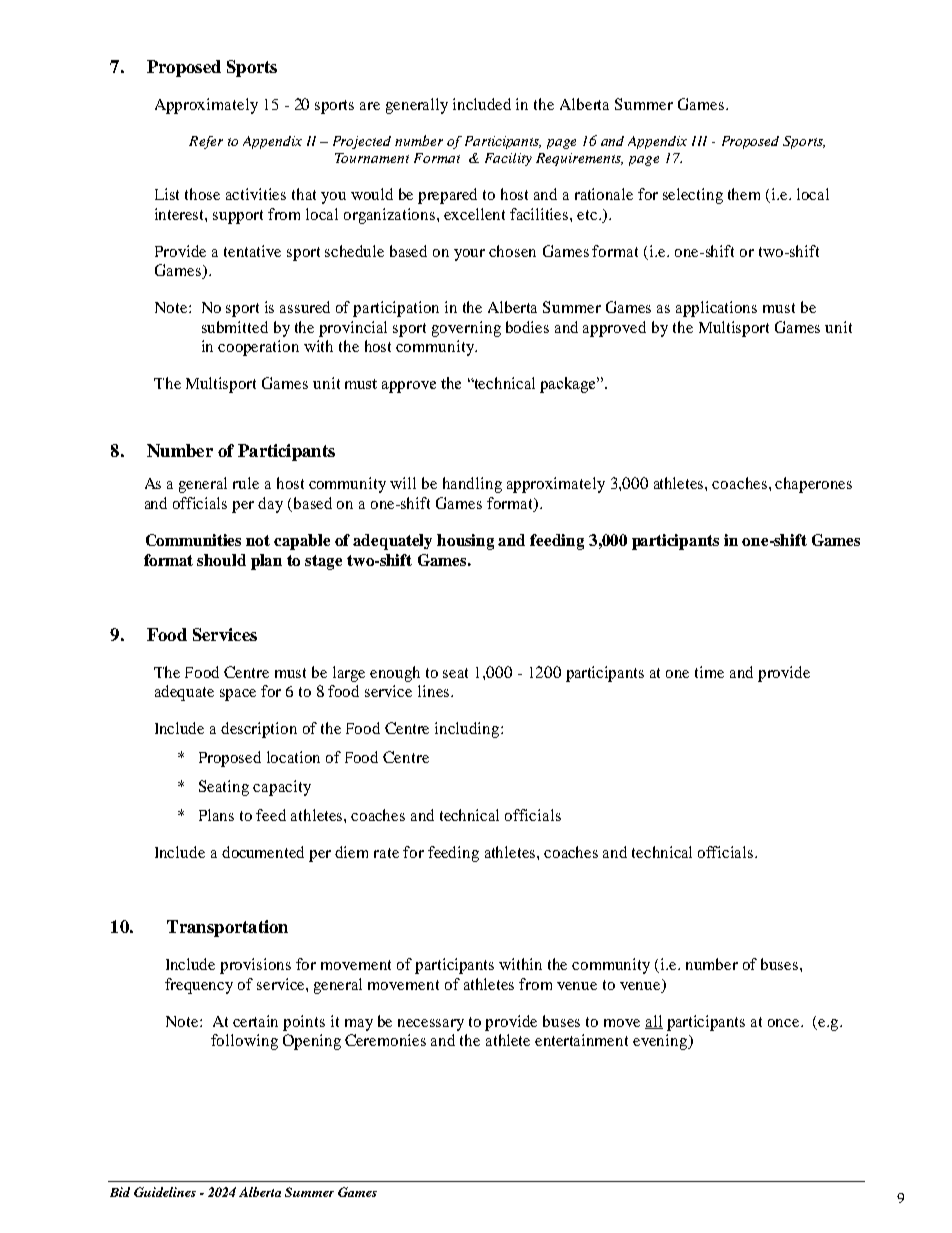 The height and width of the screenshot is (1233, 952). Describe the element at coordinates (744, 194) in the screenshot. I see `them` at that location.
